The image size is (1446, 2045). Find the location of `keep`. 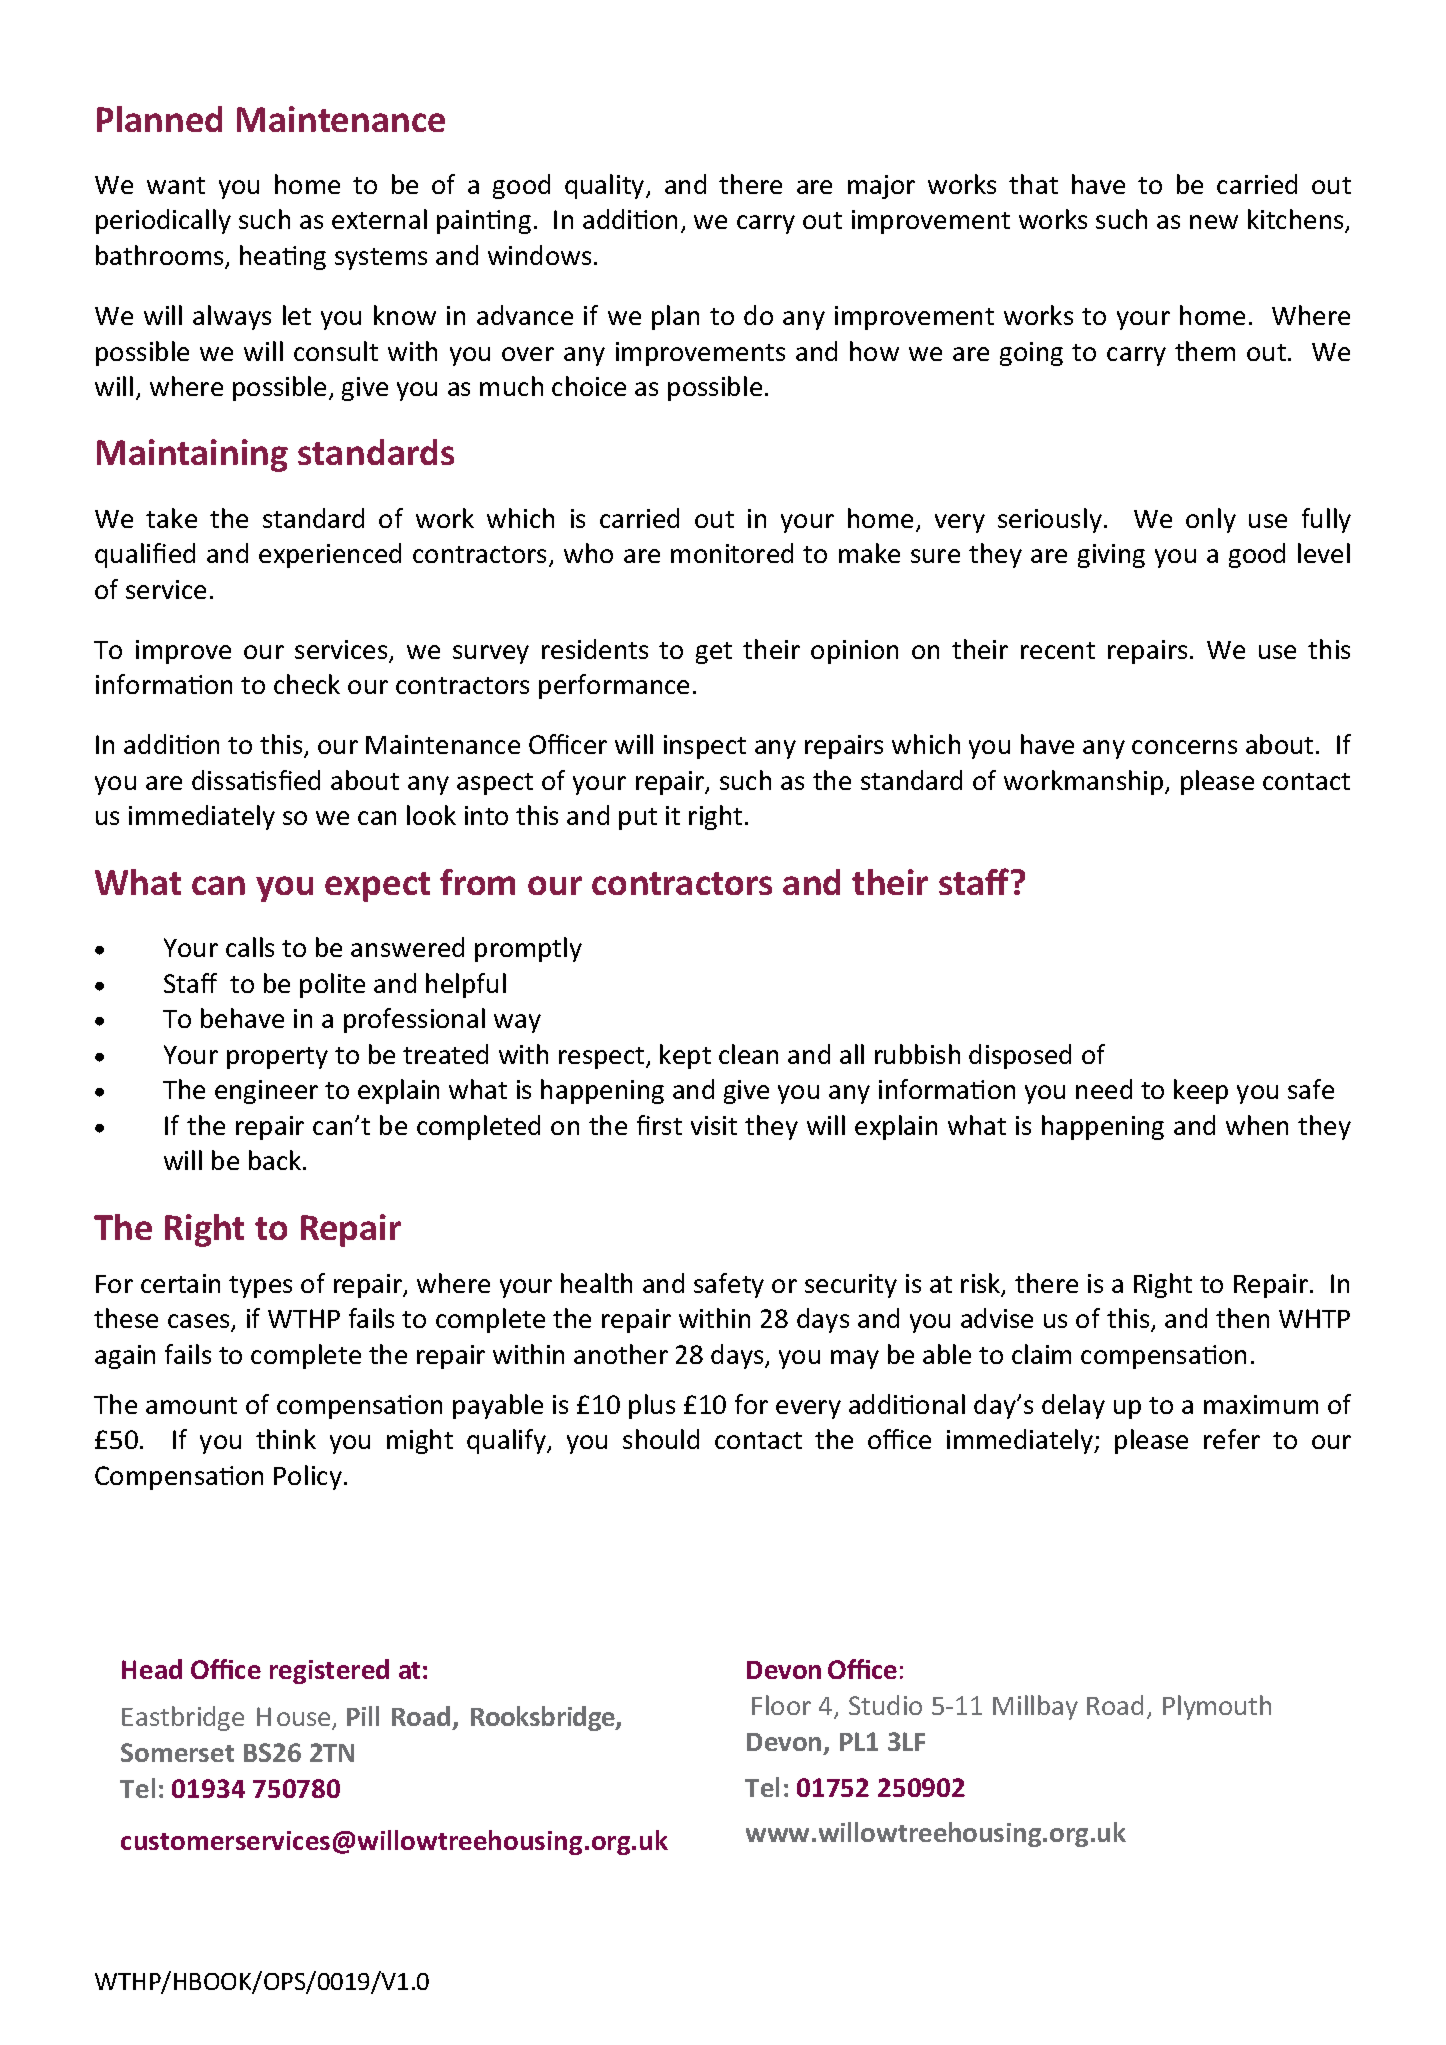

keep is located at coordinates (1201, 1091).
